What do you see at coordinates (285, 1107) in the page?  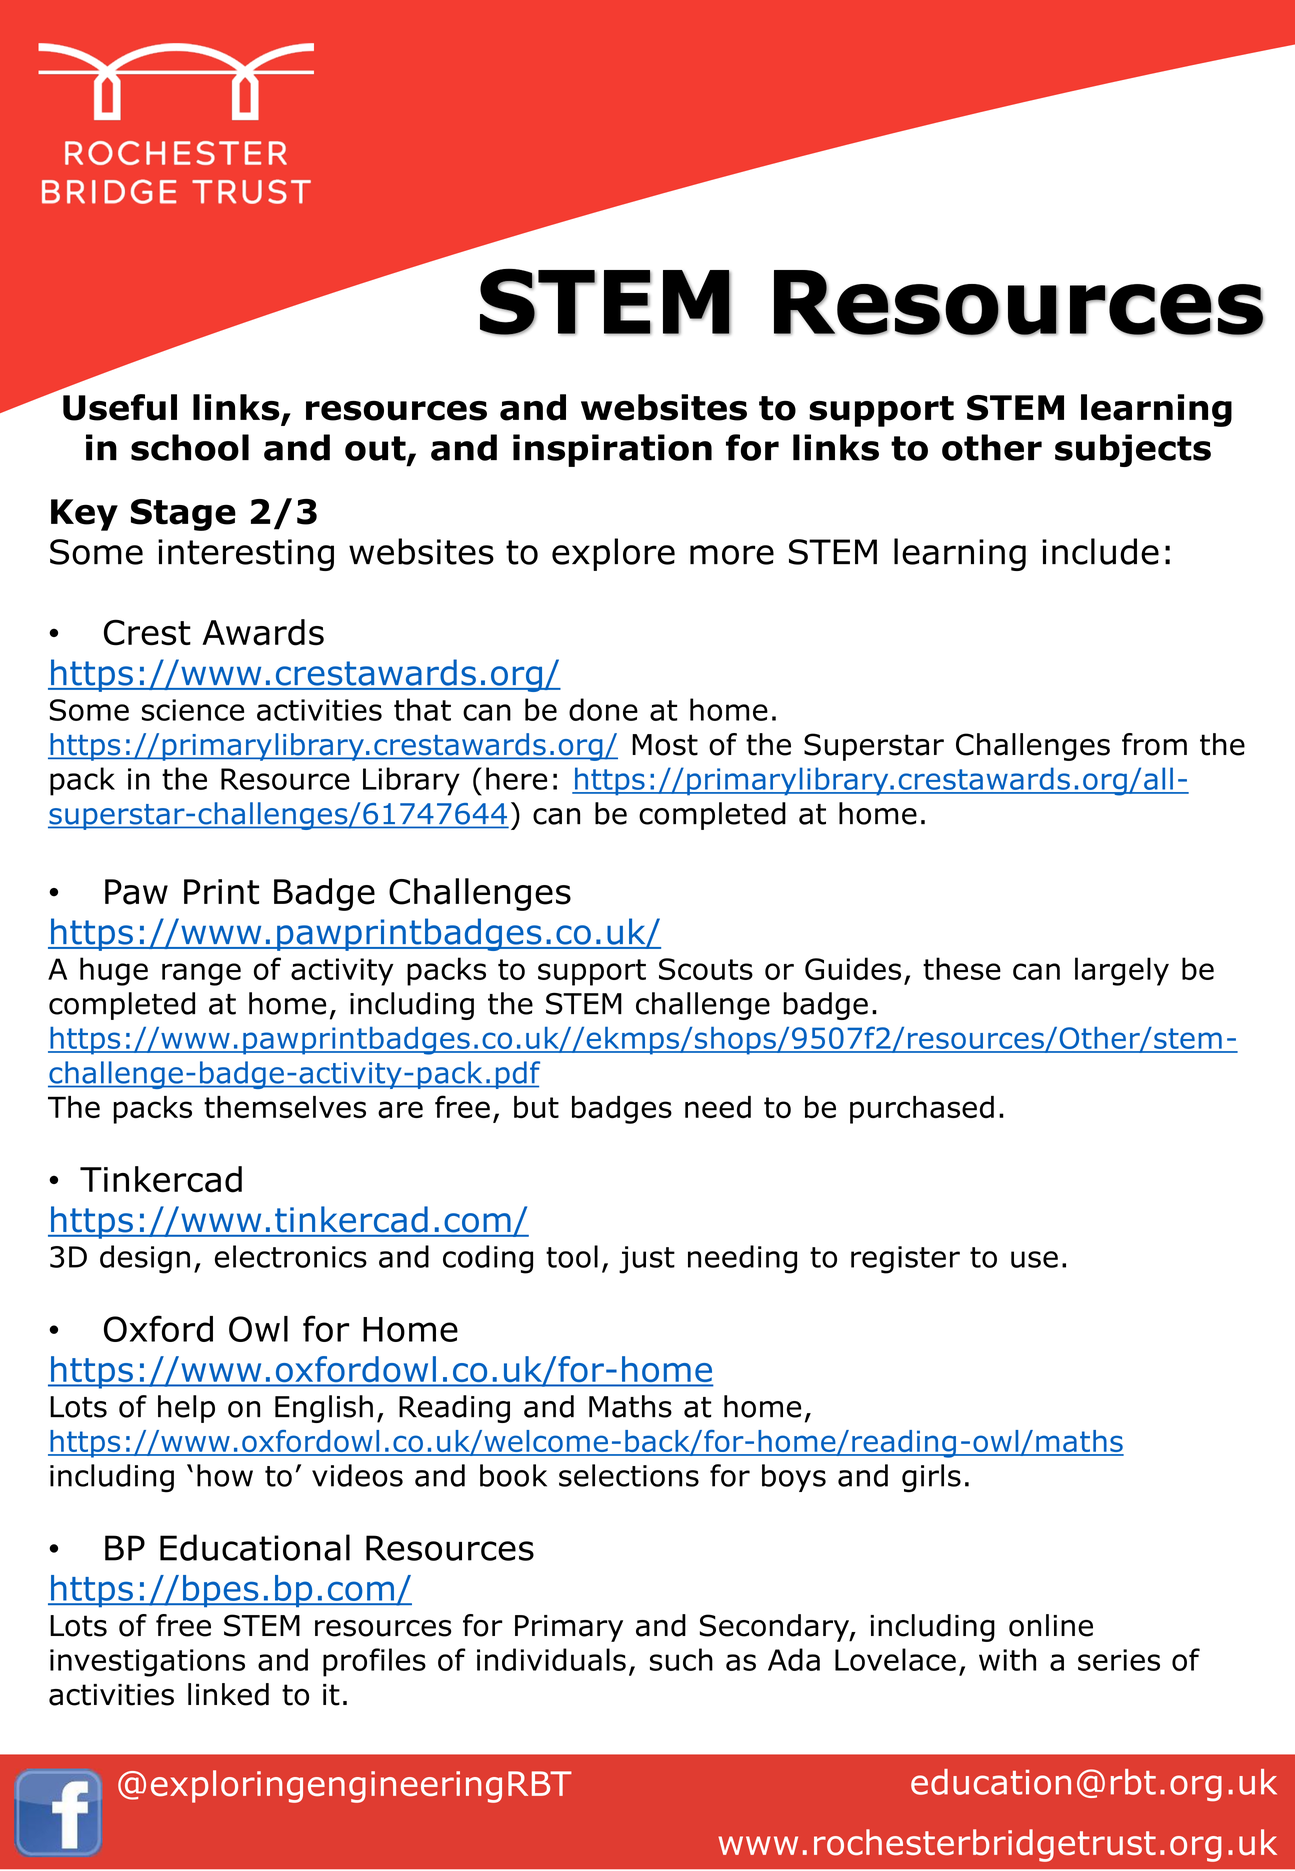 I see `themselves` at bounding box center [285, 1107].
